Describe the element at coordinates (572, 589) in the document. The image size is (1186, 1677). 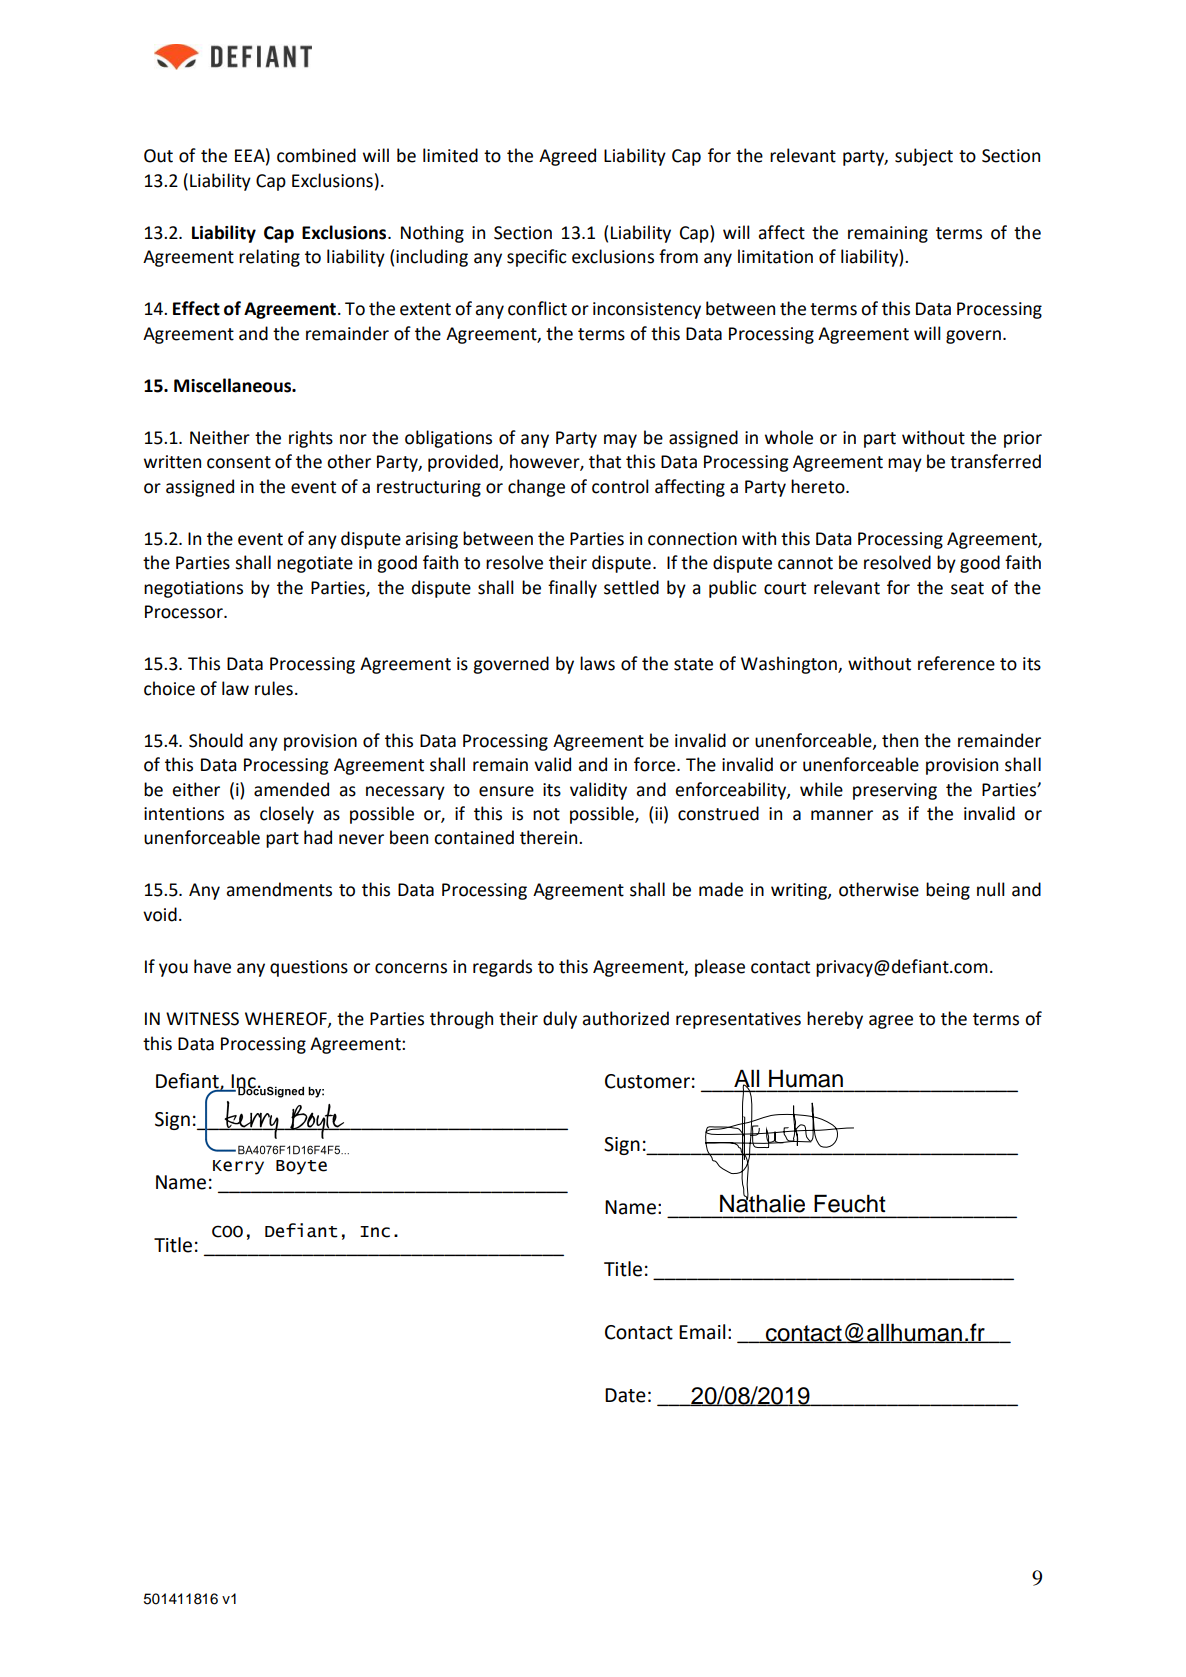
I see `finally` at that location.
